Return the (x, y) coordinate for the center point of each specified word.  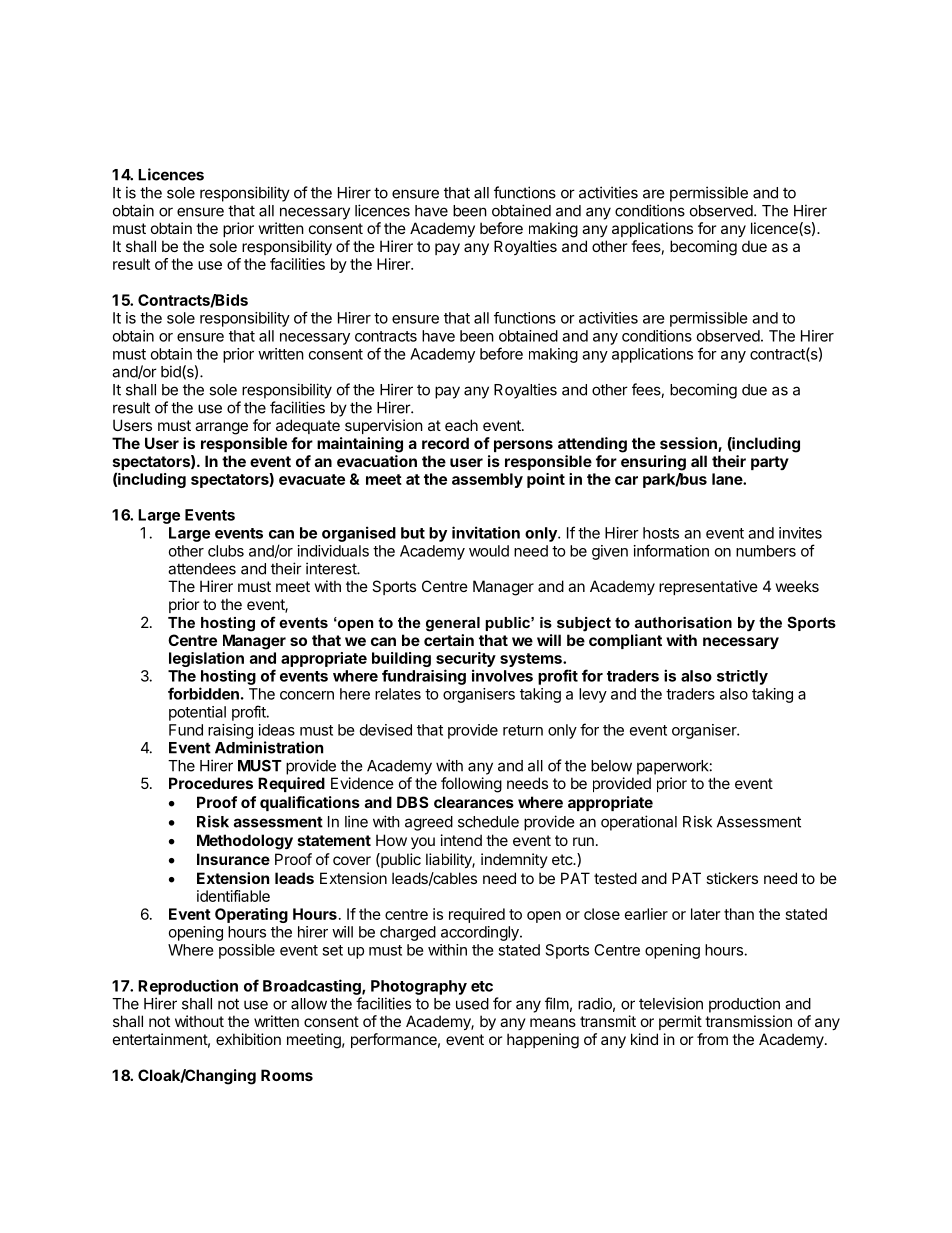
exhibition (248, 1039)
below (611, 766)
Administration (269, 747)
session (689, 444)
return (523, 730)
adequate (308, 426)
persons (523, 446)
